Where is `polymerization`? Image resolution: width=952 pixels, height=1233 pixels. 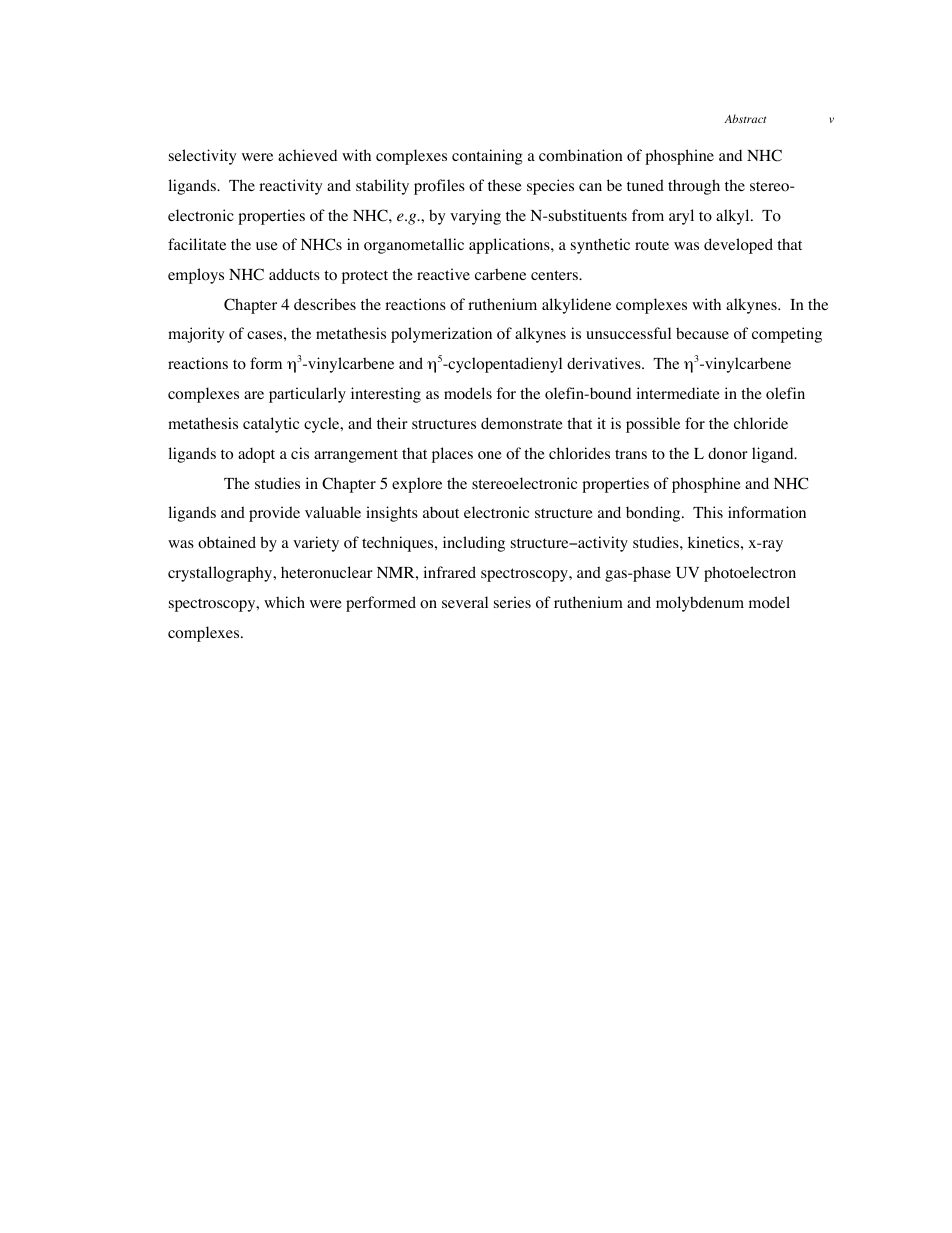
polymerization is located at coordinates (441, 335).
